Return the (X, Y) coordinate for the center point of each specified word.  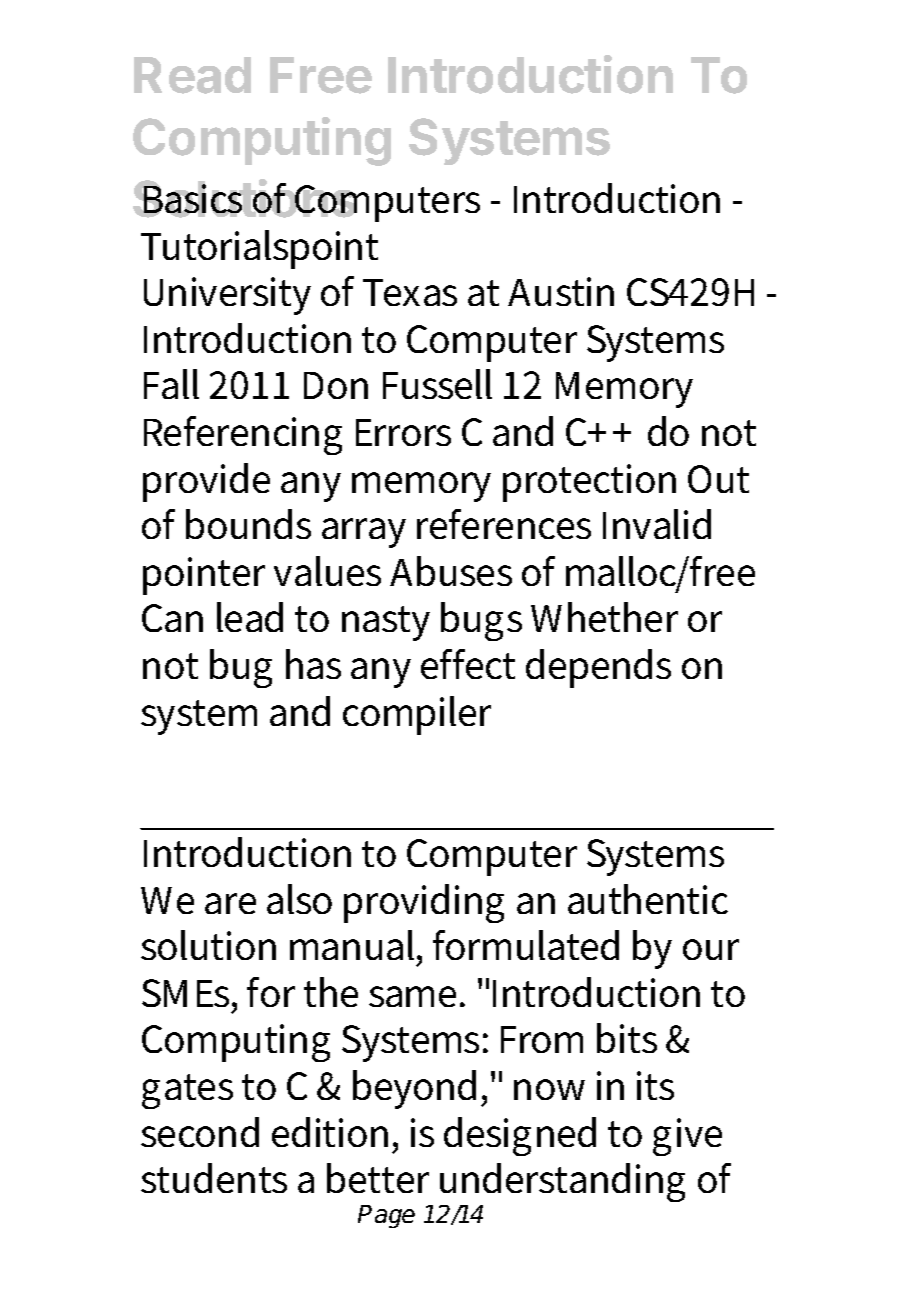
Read (192, 75)
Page (386, 1216)
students (214, 1178)
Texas (410, 292)
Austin (561, 291)
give (687, 1137)
